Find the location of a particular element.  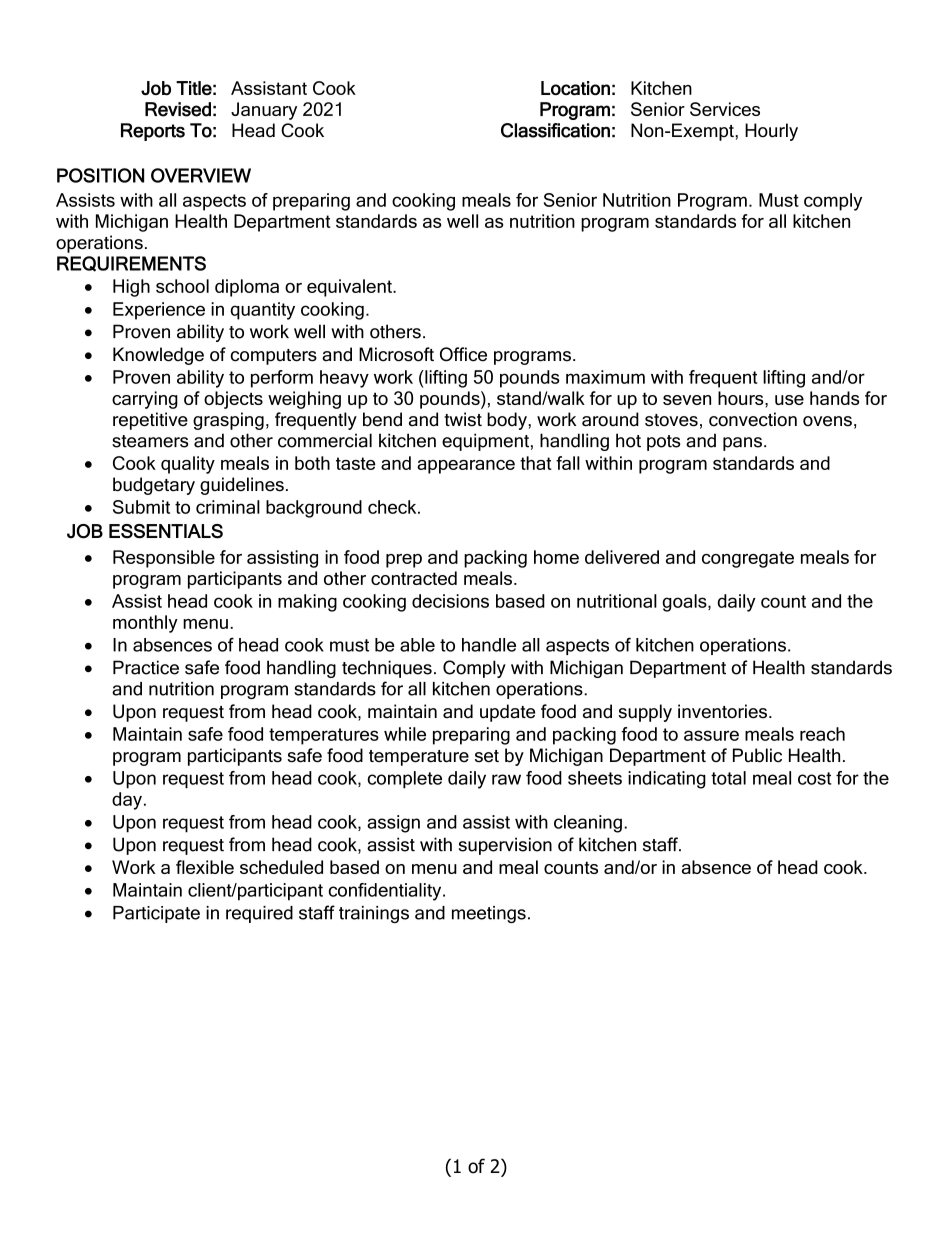

criminal is located at coordinates (228, 507).
